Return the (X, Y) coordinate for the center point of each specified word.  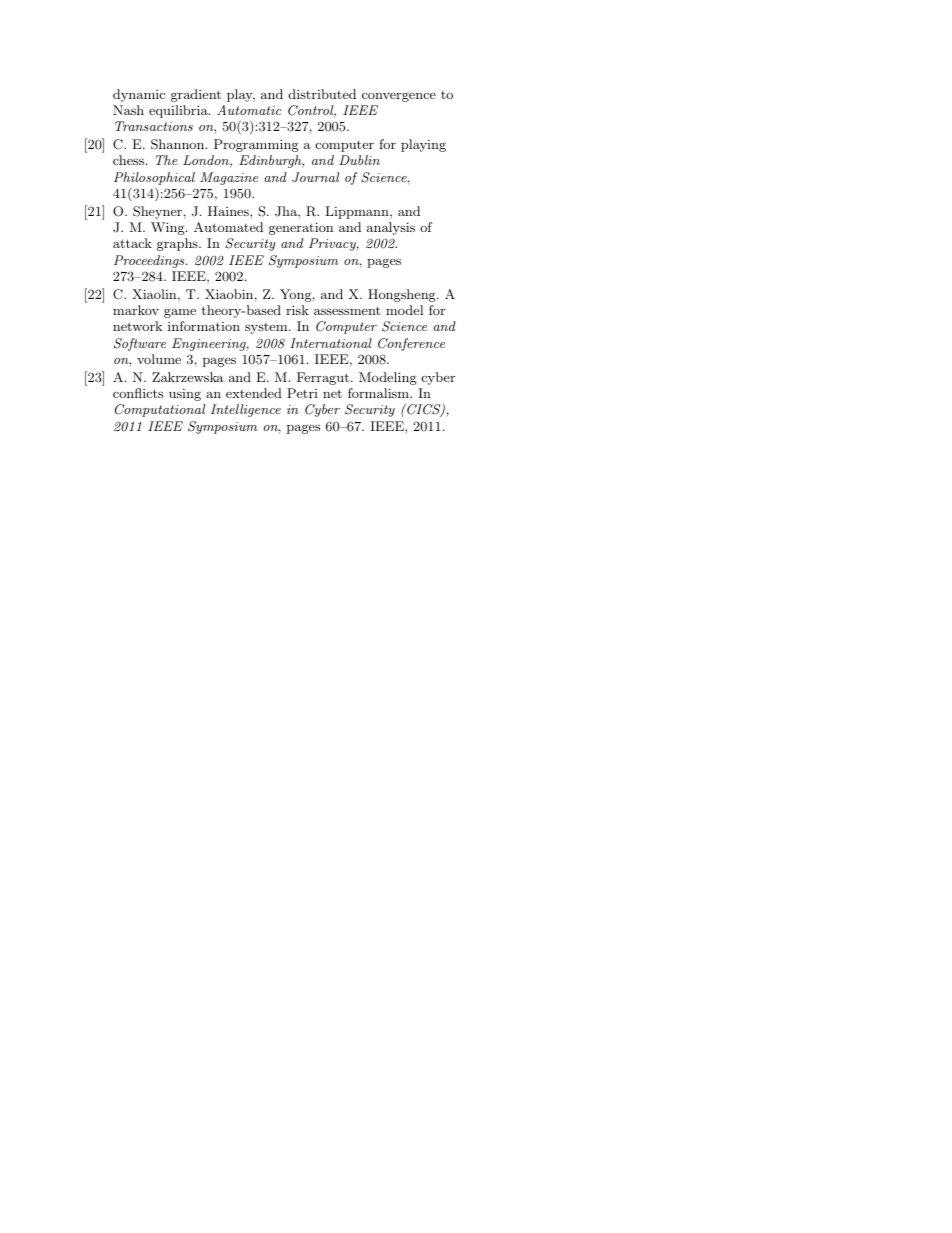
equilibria (179, 111)
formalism (379, 393)
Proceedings (150, 261)
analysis (391, 228)
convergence (399, 97)
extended (254, 393)
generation (301, 228)
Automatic (249, 110)
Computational (160, 410)
